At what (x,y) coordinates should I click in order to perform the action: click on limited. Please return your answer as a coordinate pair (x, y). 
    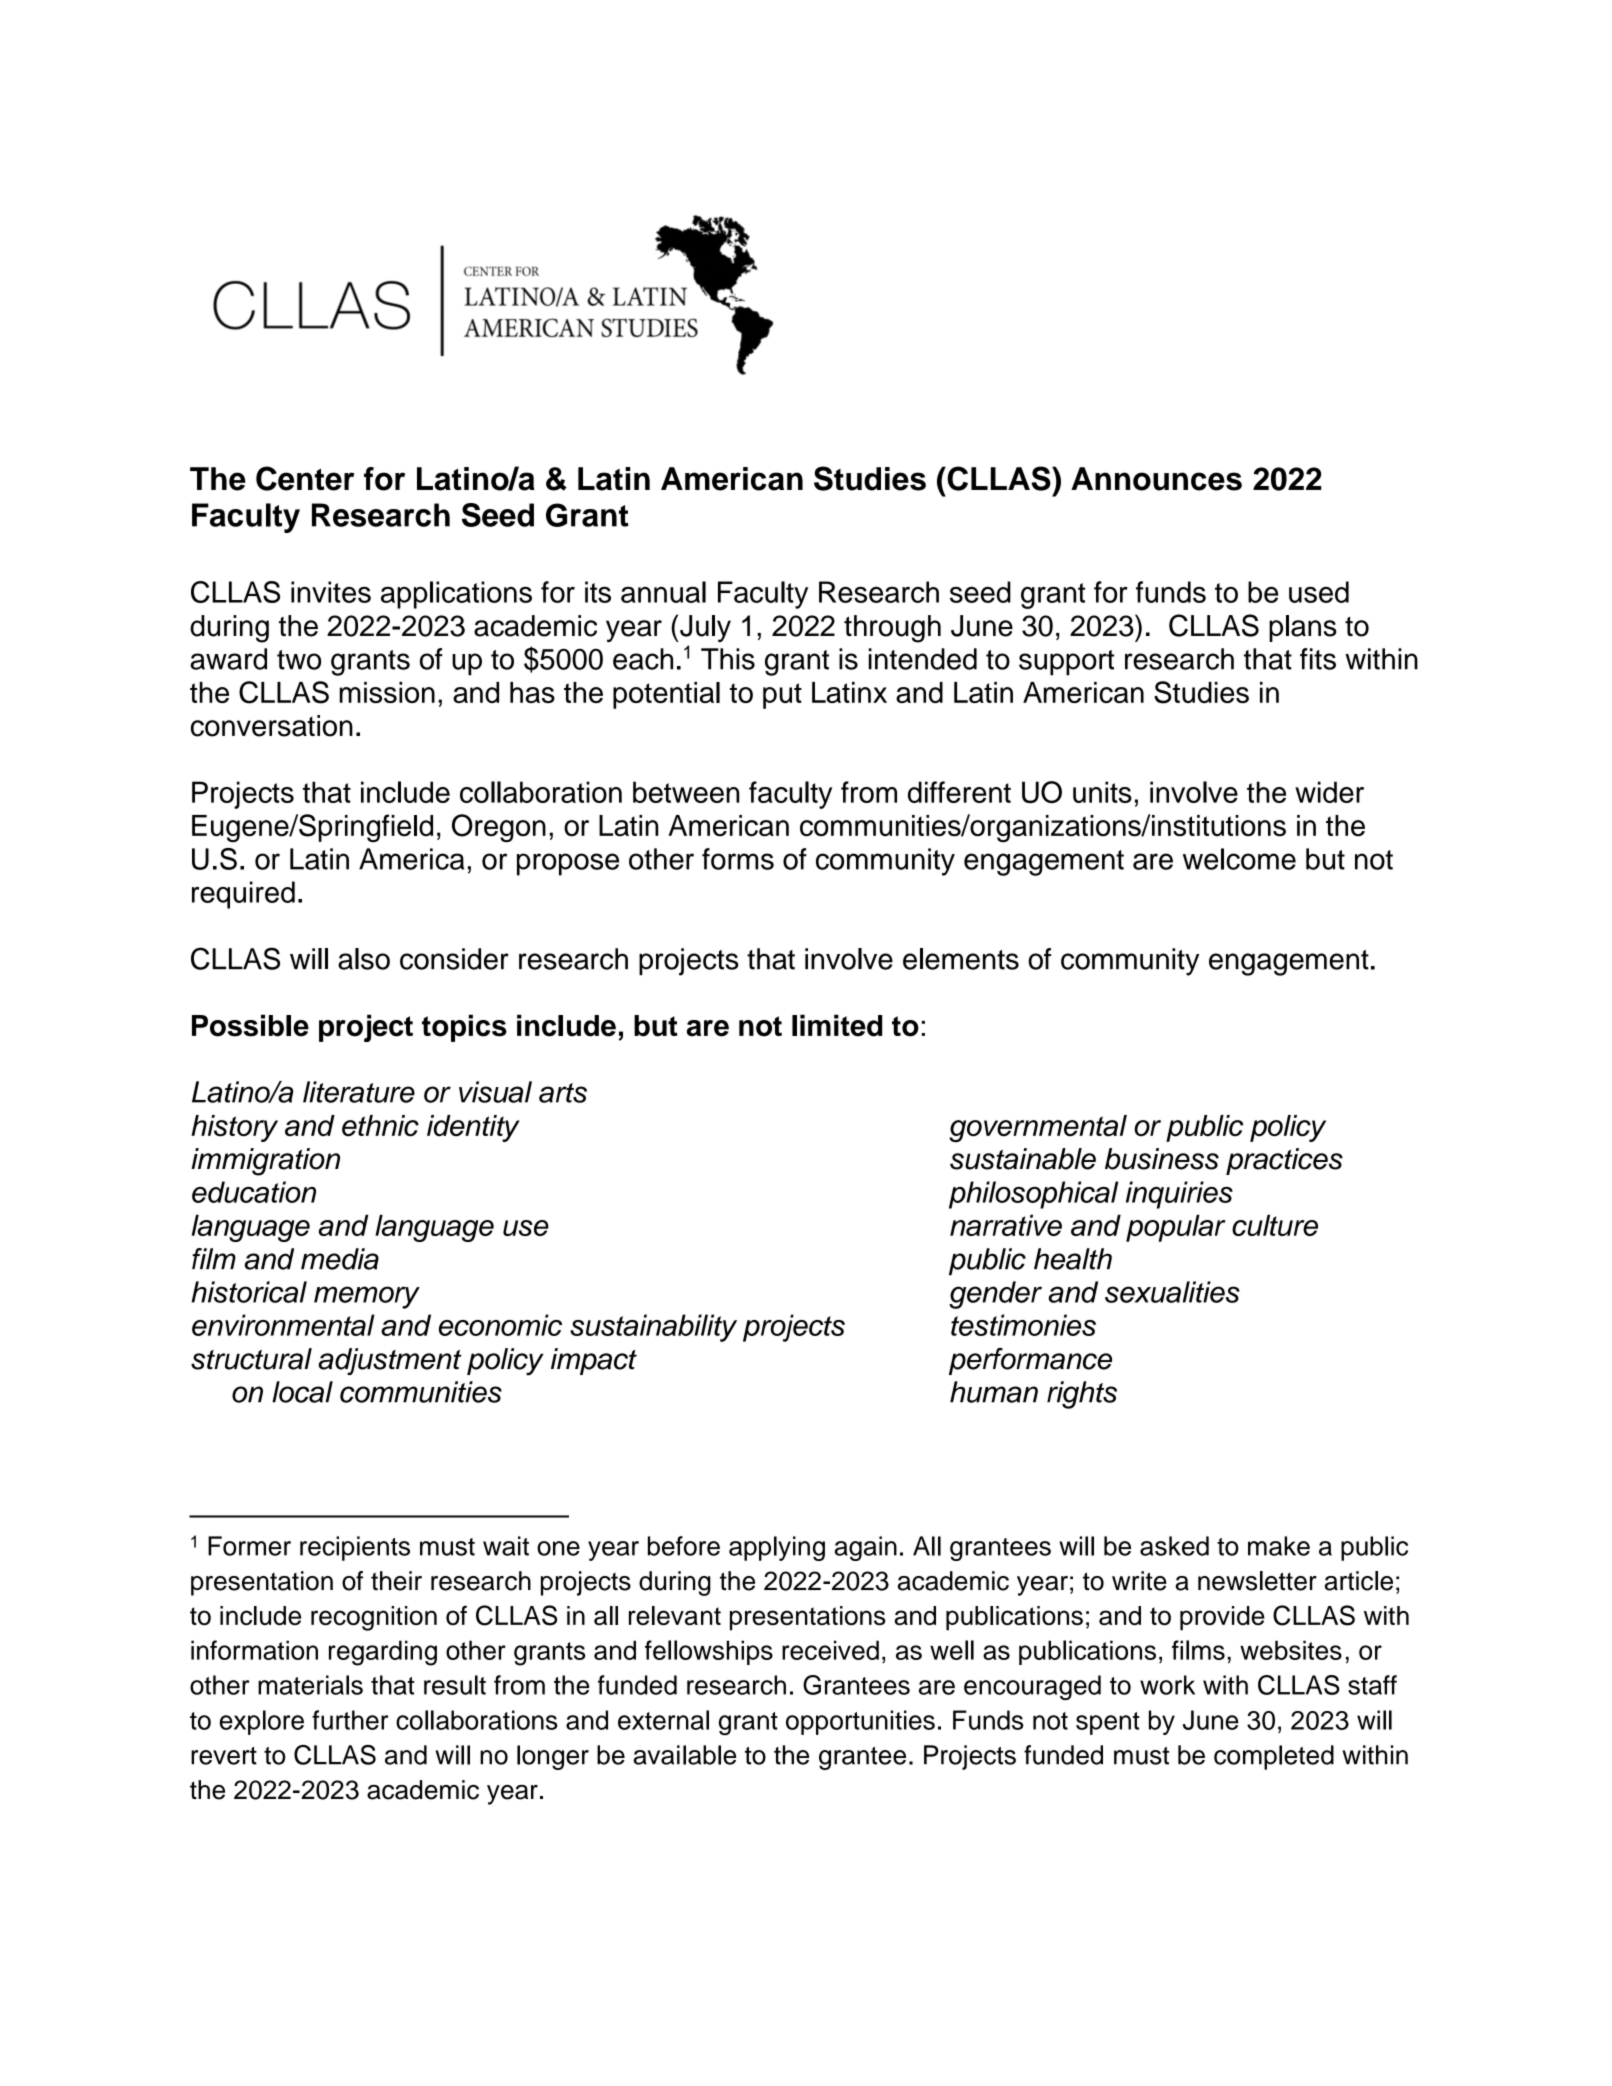
    Looking at the image, I should click on (837, 1025).
